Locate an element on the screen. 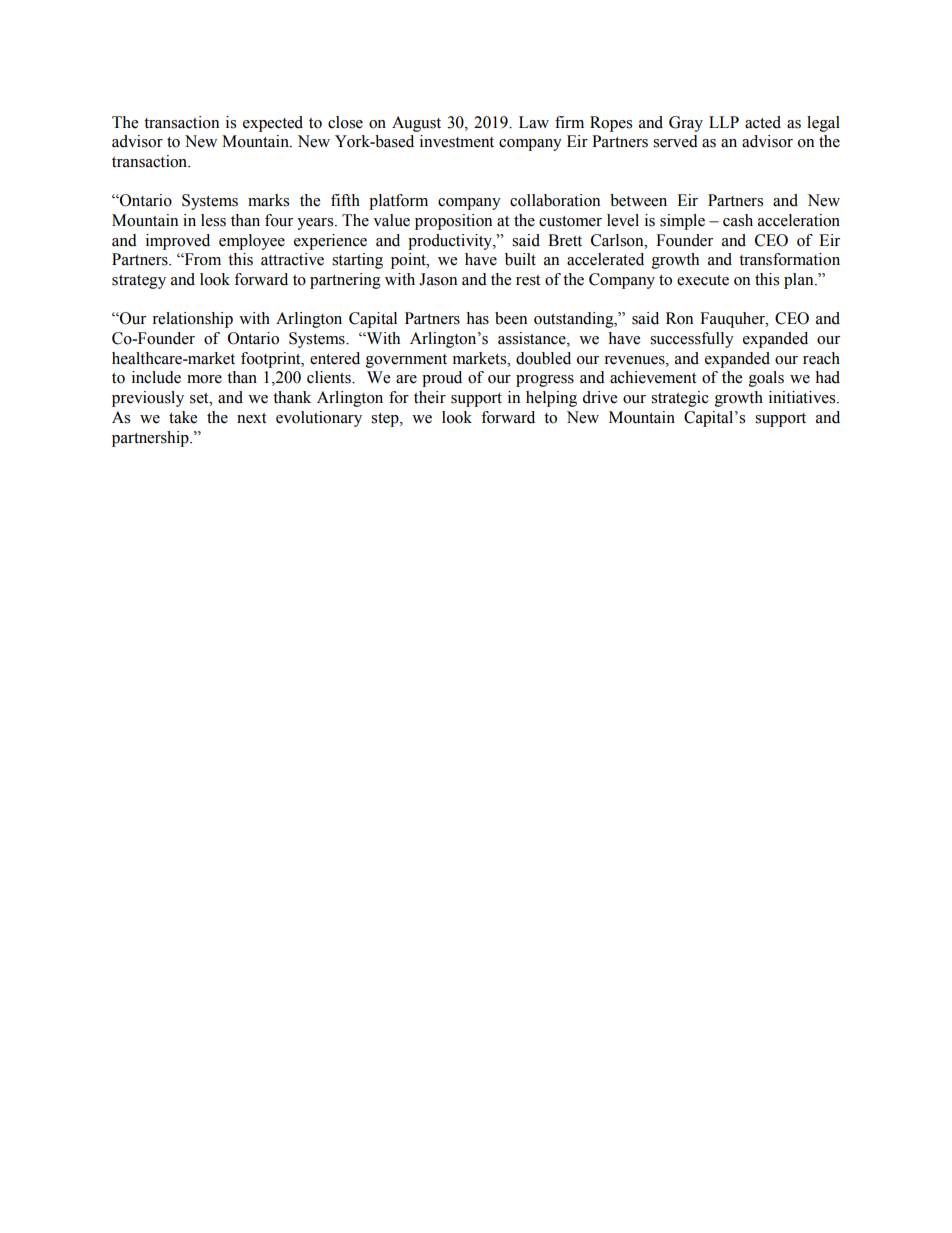 Image resolution: width=952 pixels, height=1233 pixels. execute is located at coordinates (703, 280).
